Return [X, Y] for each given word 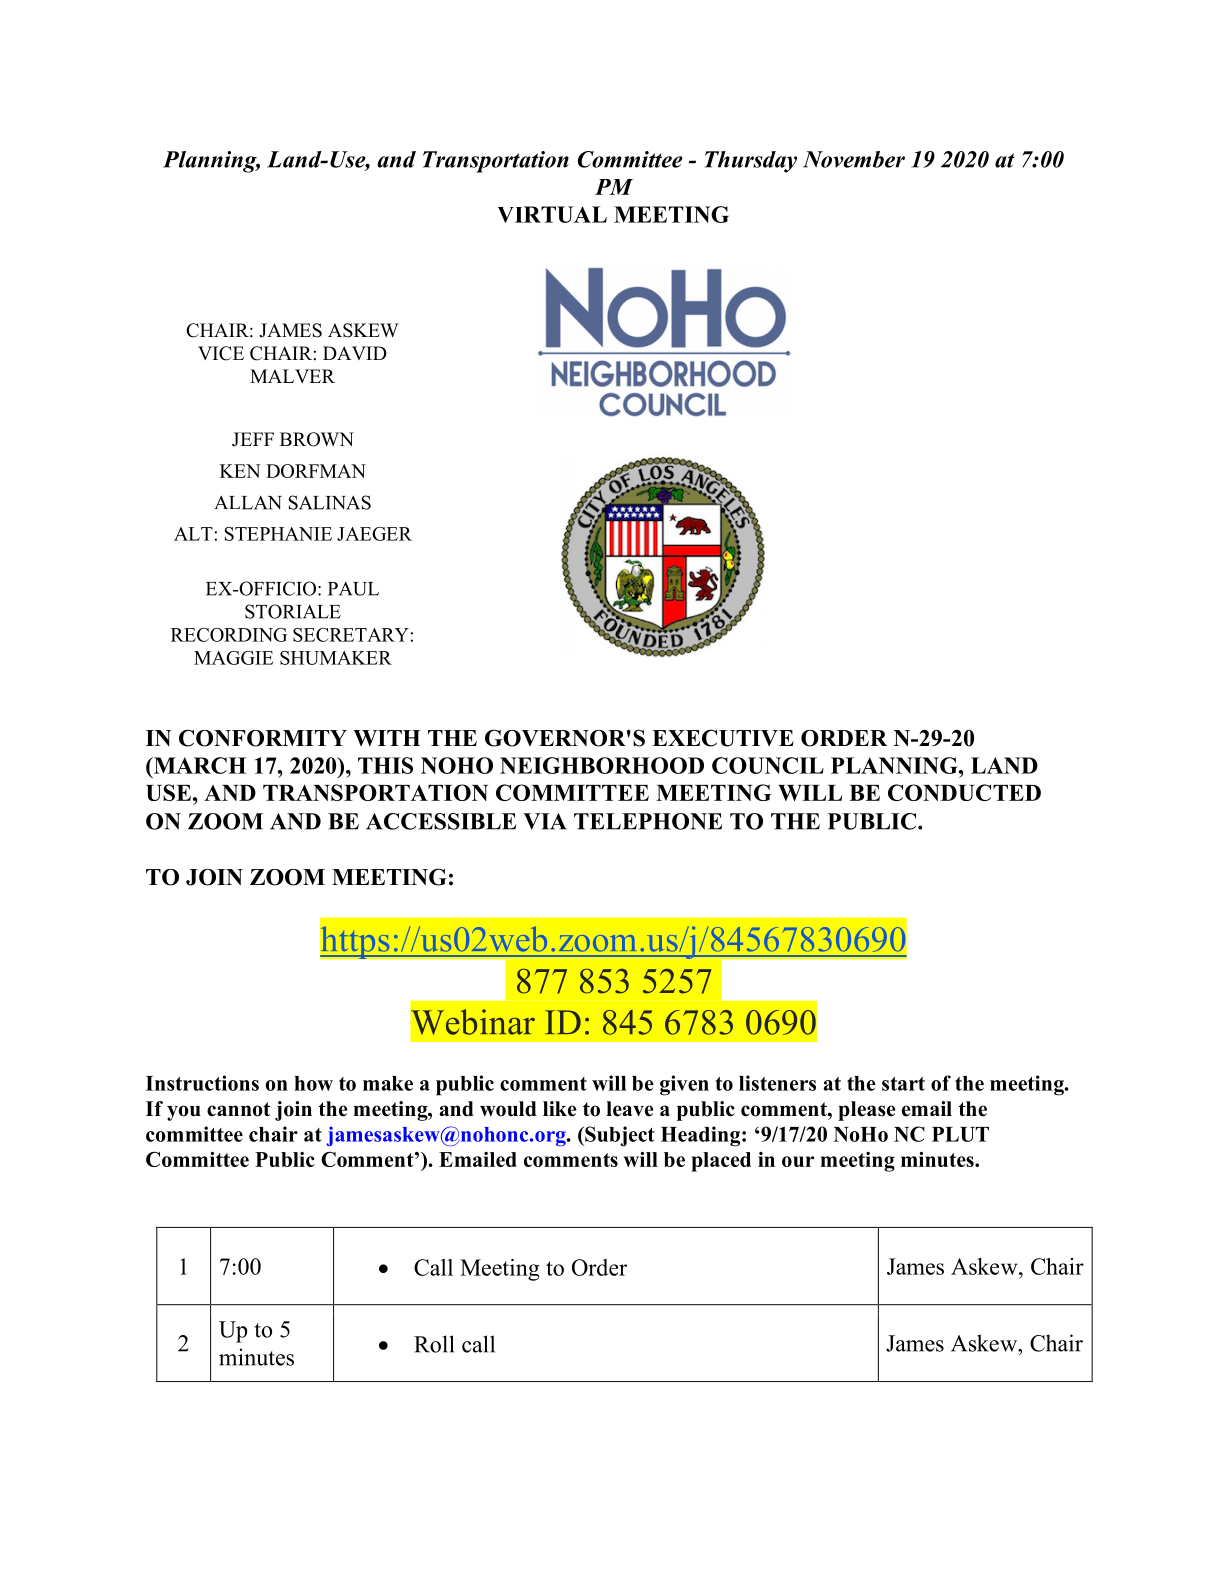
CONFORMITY [263, 738]
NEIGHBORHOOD [602, 765]
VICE [221, 353]
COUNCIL [768, 765]
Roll [434, 1344]
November [854, 159]
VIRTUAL [552, 214]
